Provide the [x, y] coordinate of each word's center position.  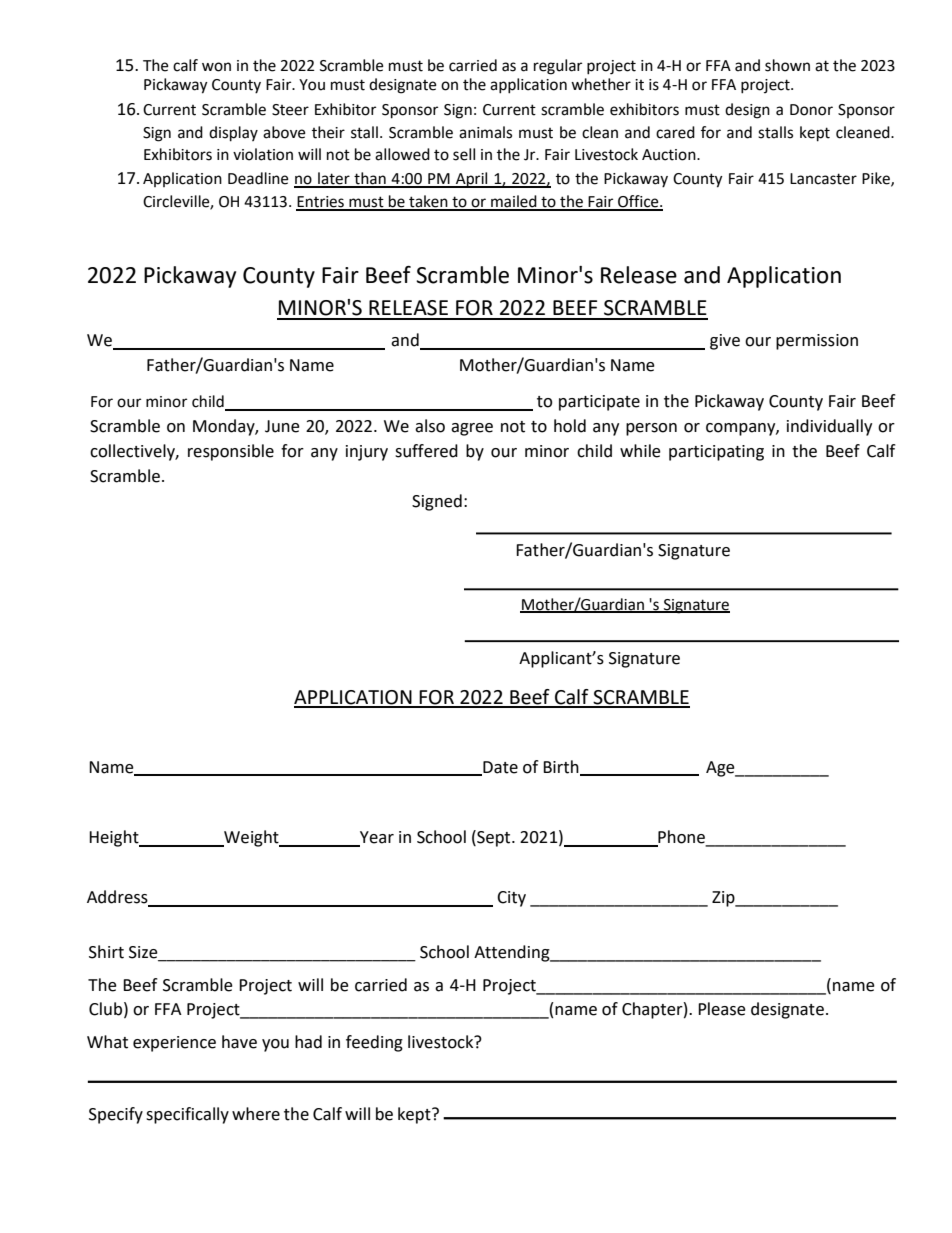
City [511, 899]
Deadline [258, 178]
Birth [562, 767]
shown [787, 65]
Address [118, 898]
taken [428, 202]
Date [499, 768]
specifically [187, 1115]
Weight [251, 838]
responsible [231, 452]
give [725, 342]
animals [485, 132]
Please [722, 1009]
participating [716, 453]
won [216, 67]
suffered [426, 451]
